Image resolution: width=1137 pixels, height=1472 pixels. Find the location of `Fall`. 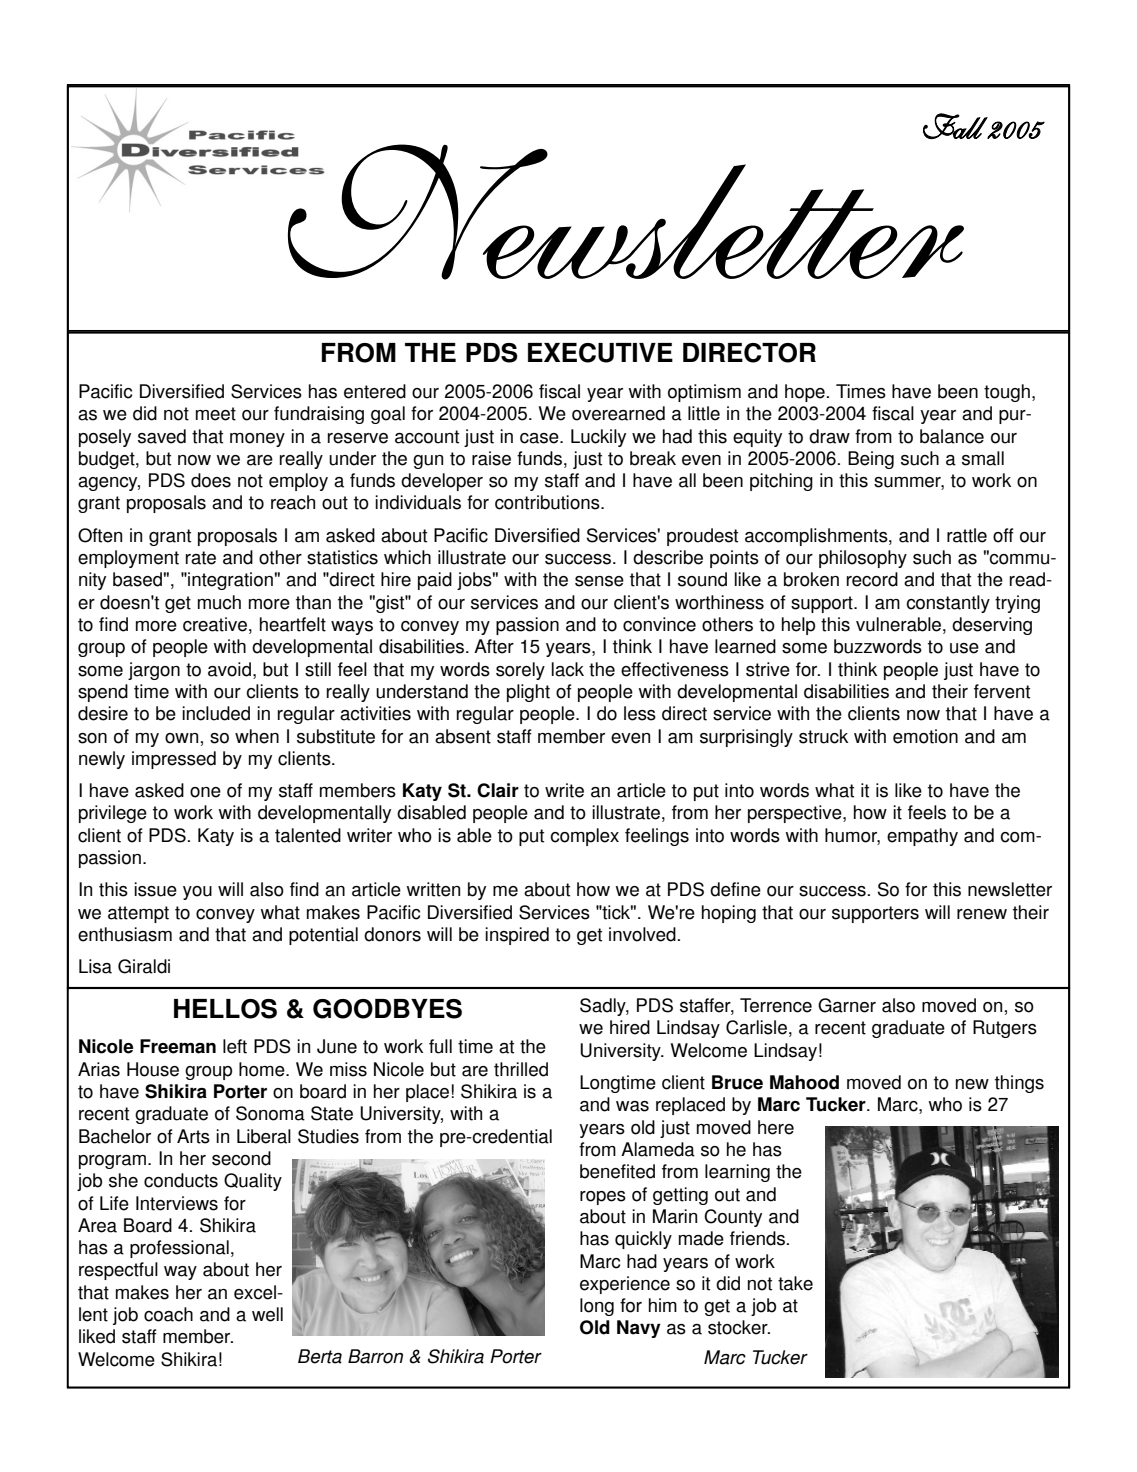

Fall is located at coordinates (955, 126).
